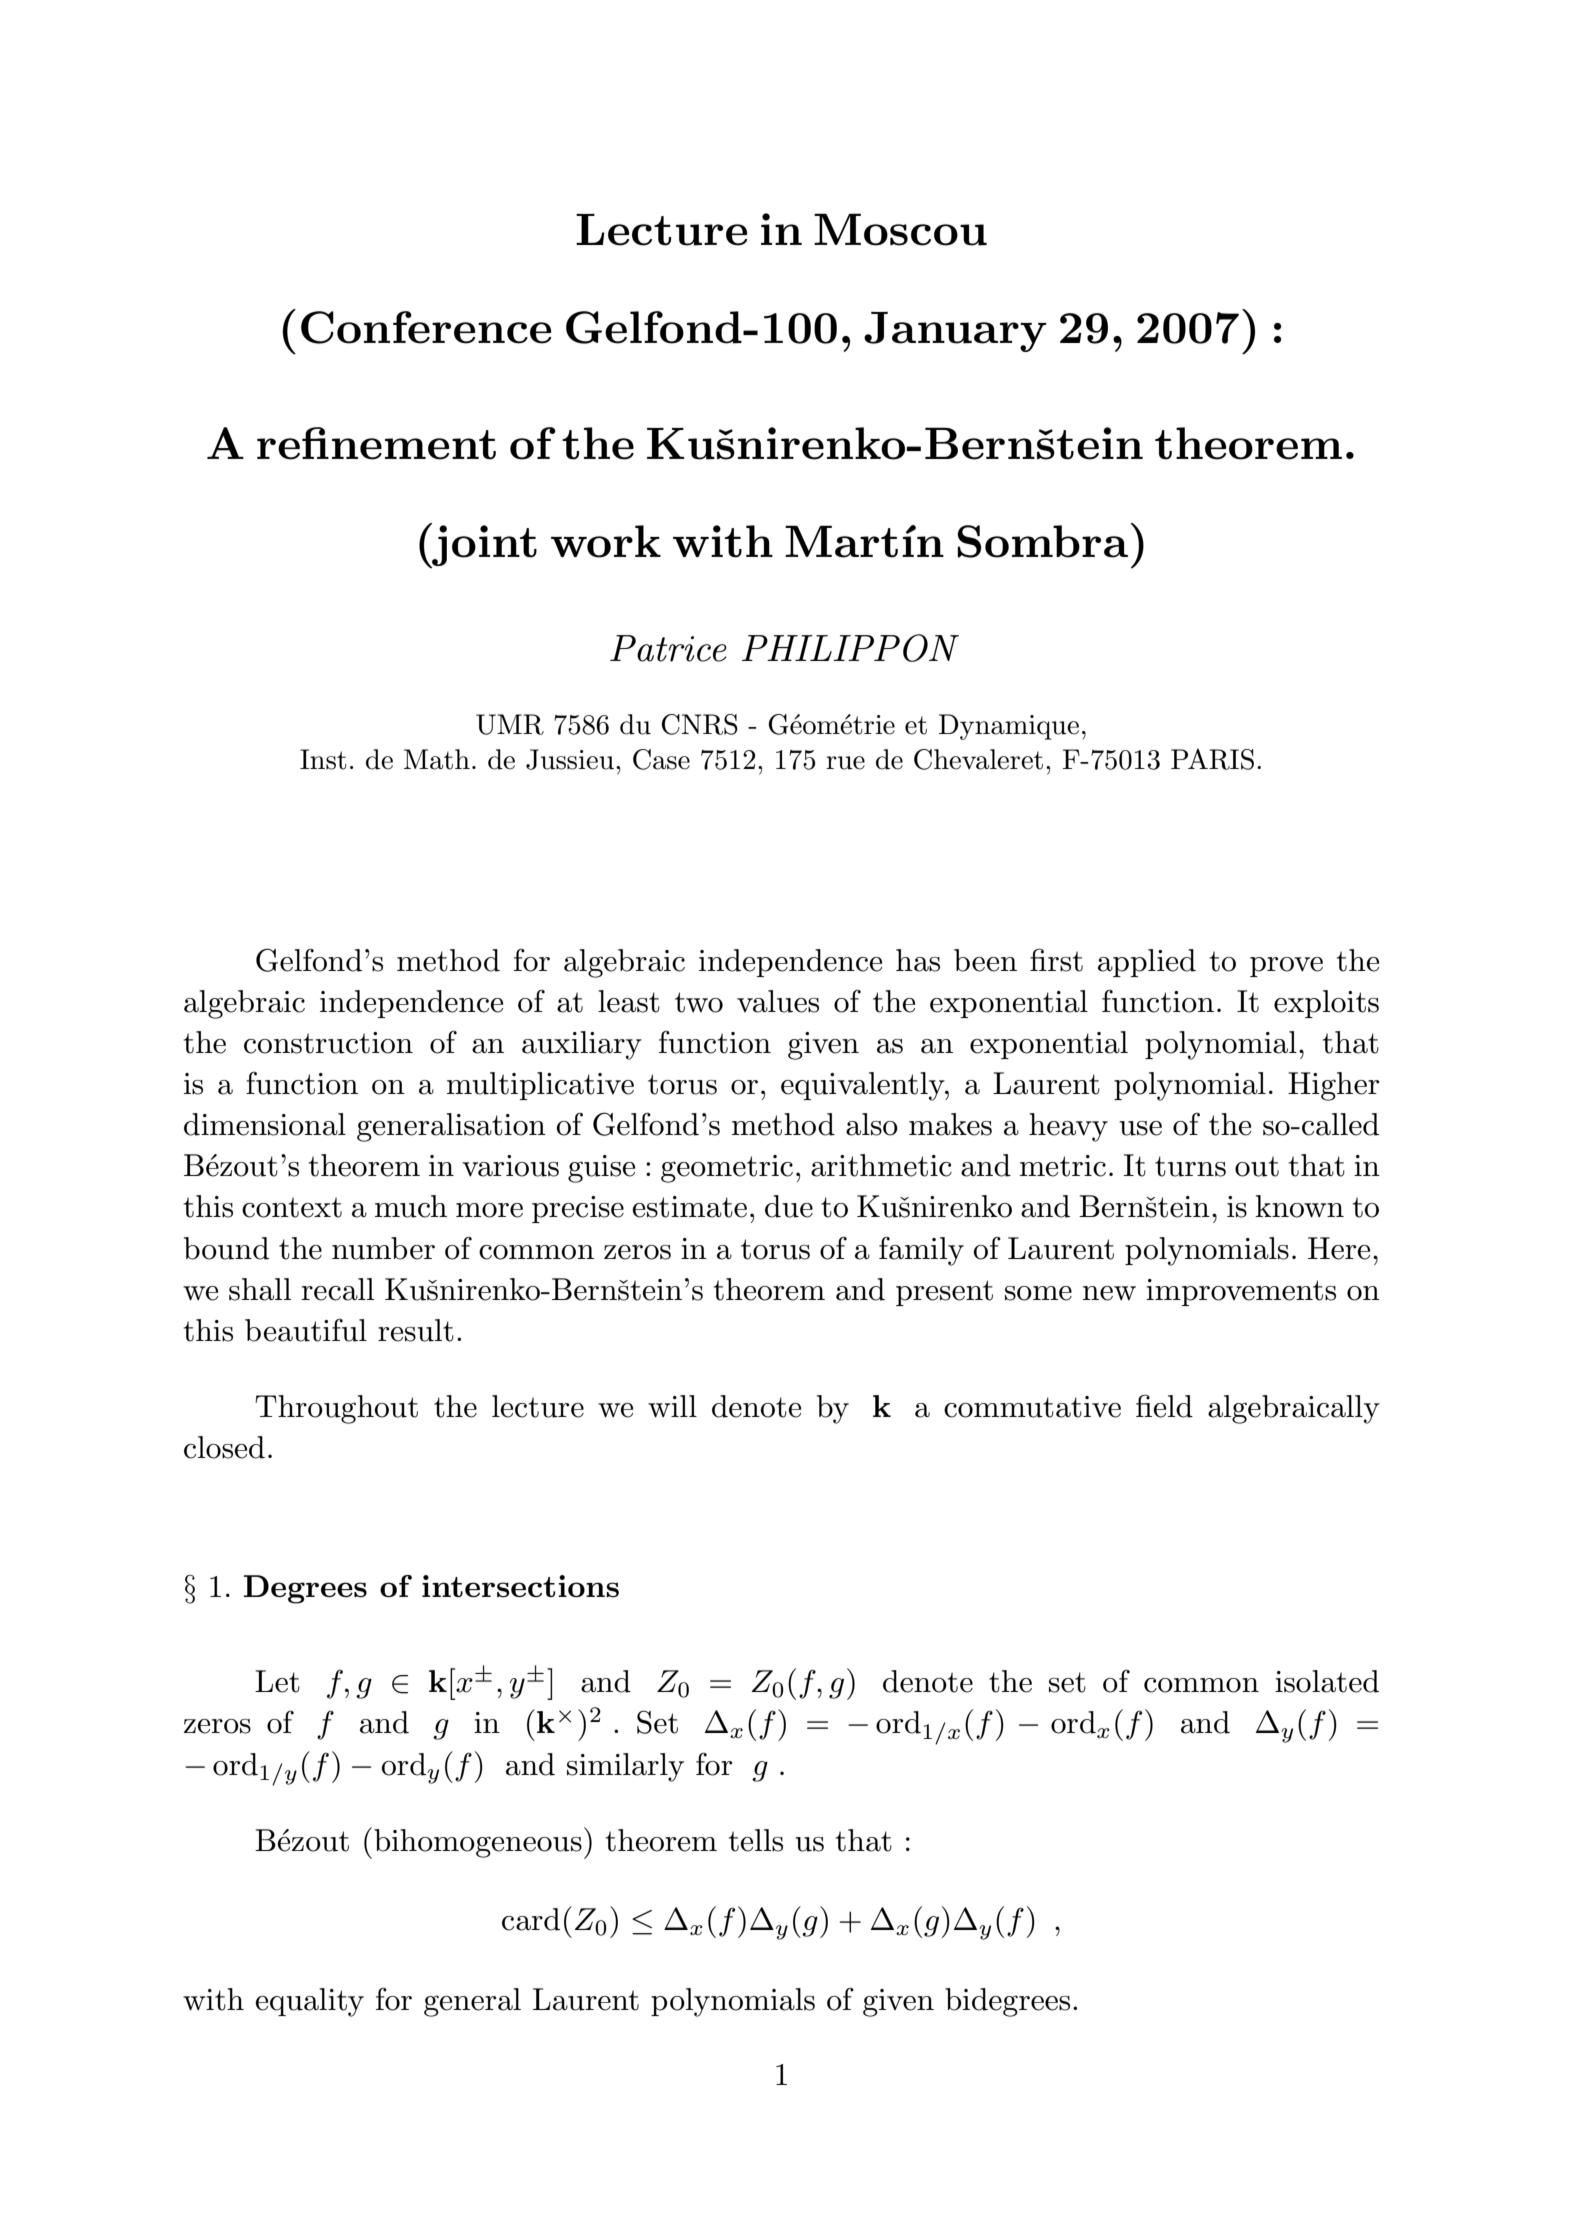 Image resolution: width=1571 pixels, height=2223 pixels. What do you see at coordinates (336, 1409) in the image?
I see `Throughout` at bounding box center [336, 1409].
